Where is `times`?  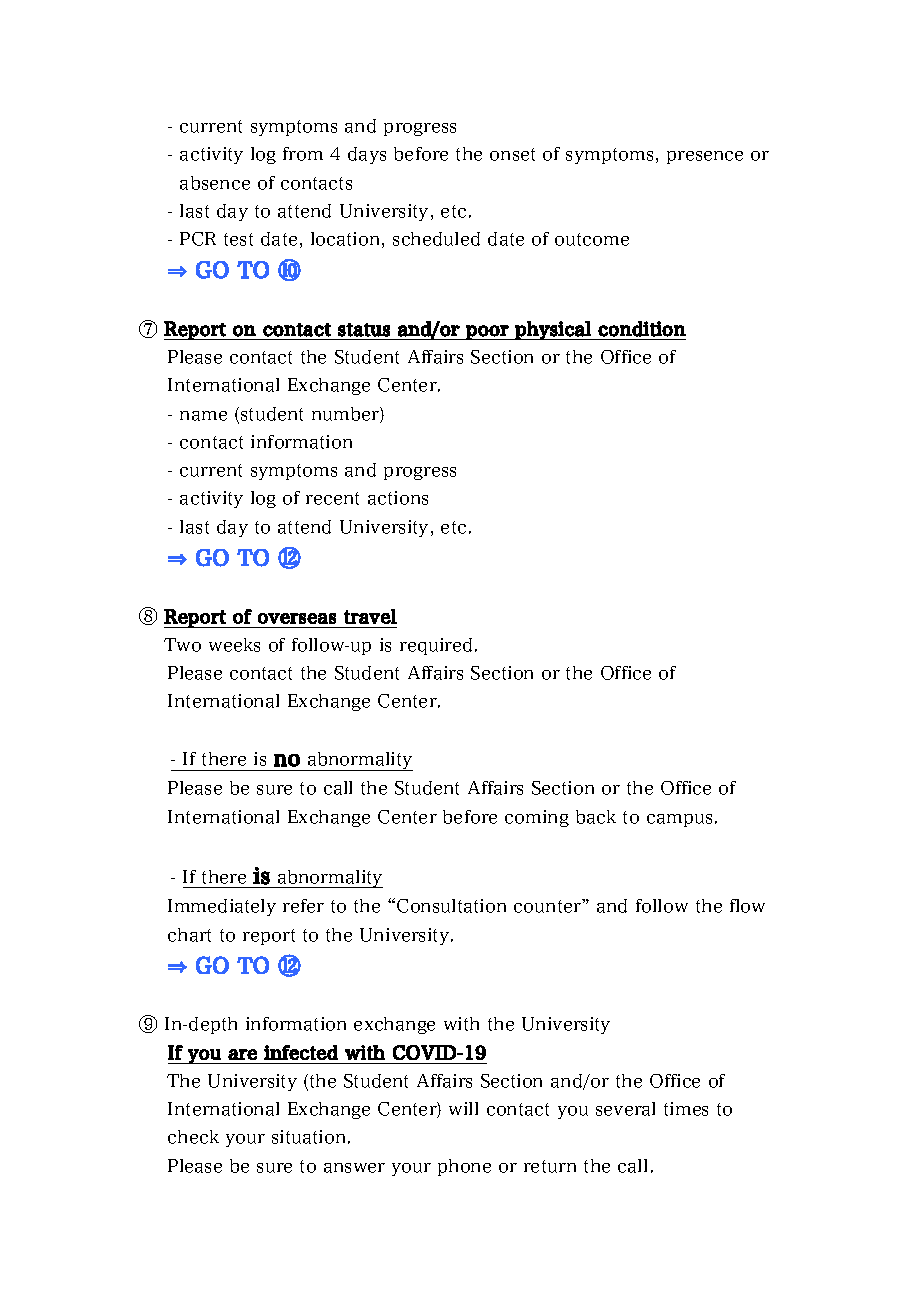 times is located at coordinates (686, 1109).
